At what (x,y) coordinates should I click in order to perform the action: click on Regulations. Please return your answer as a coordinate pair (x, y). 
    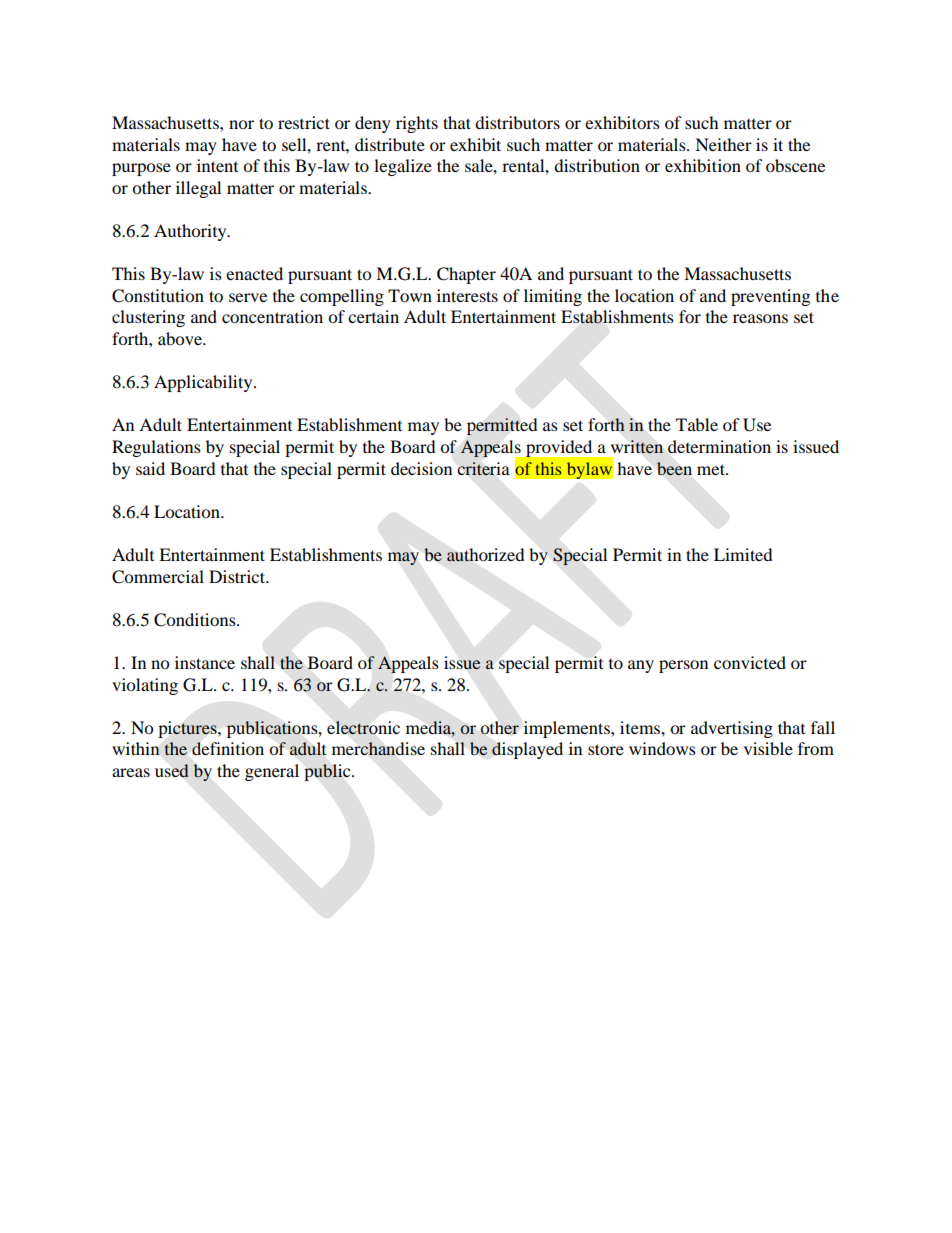
    Looking at the image, I should click on (156, 448).
